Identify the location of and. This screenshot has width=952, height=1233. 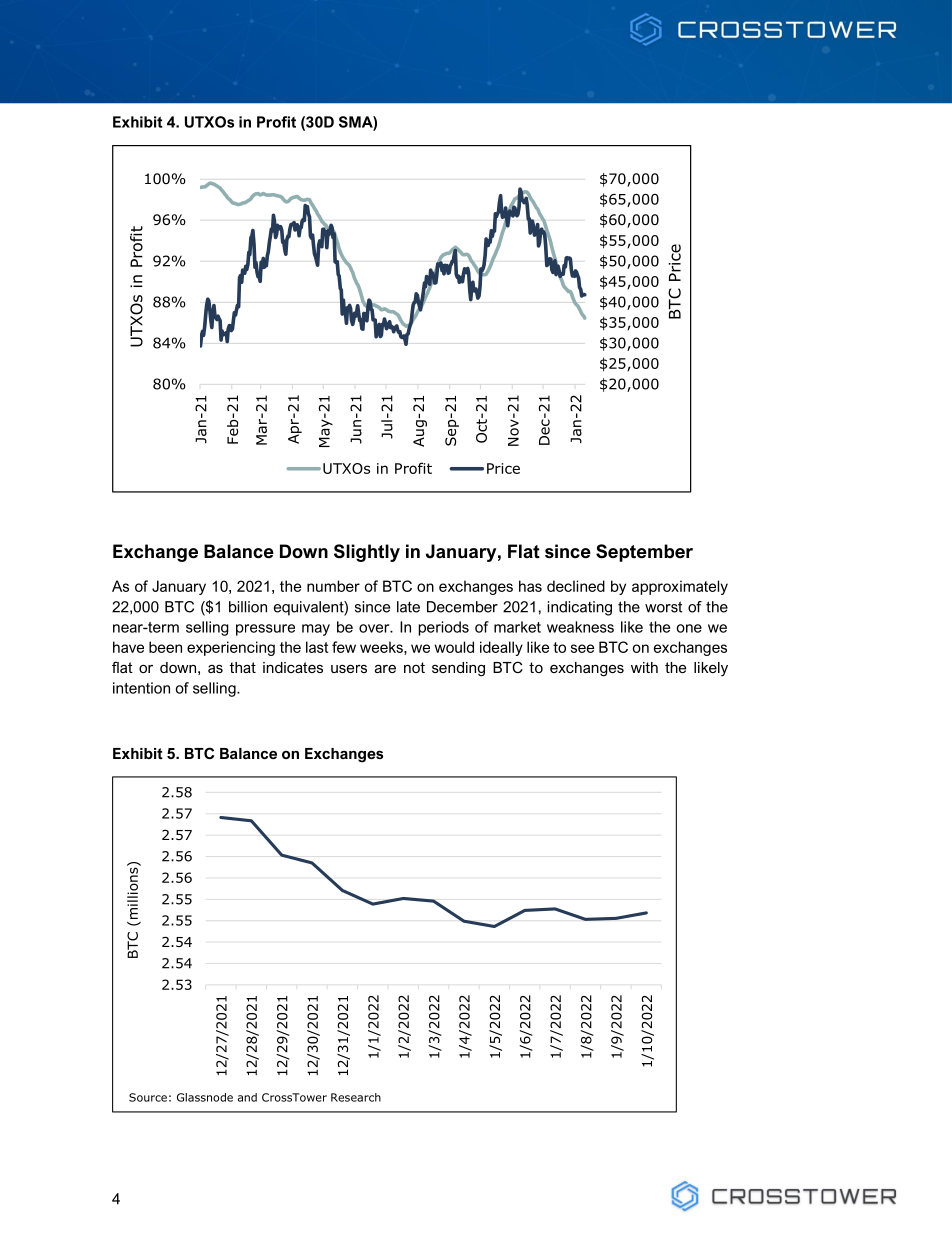
(247, 1097).
